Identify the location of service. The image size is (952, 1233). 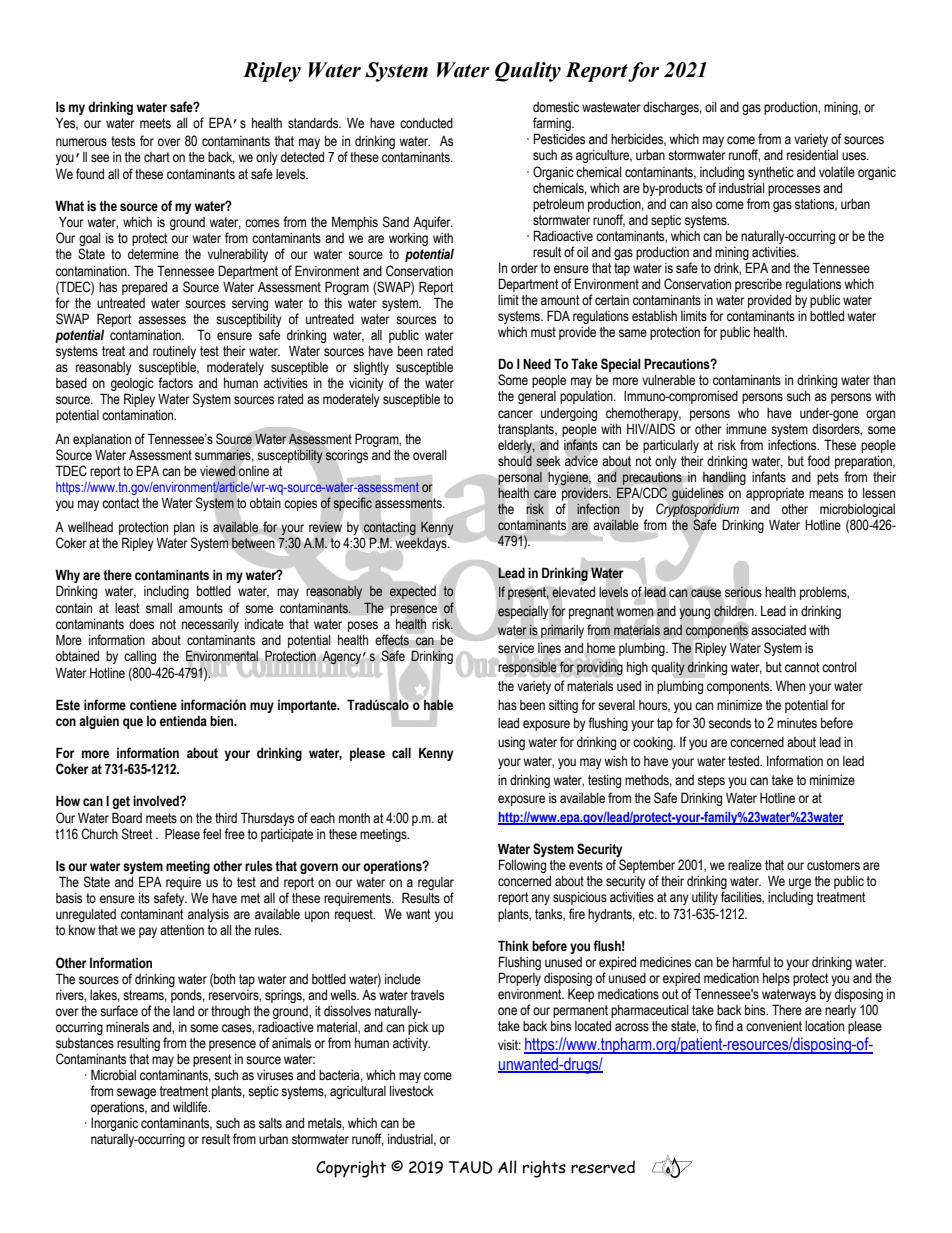
(516, 648).
